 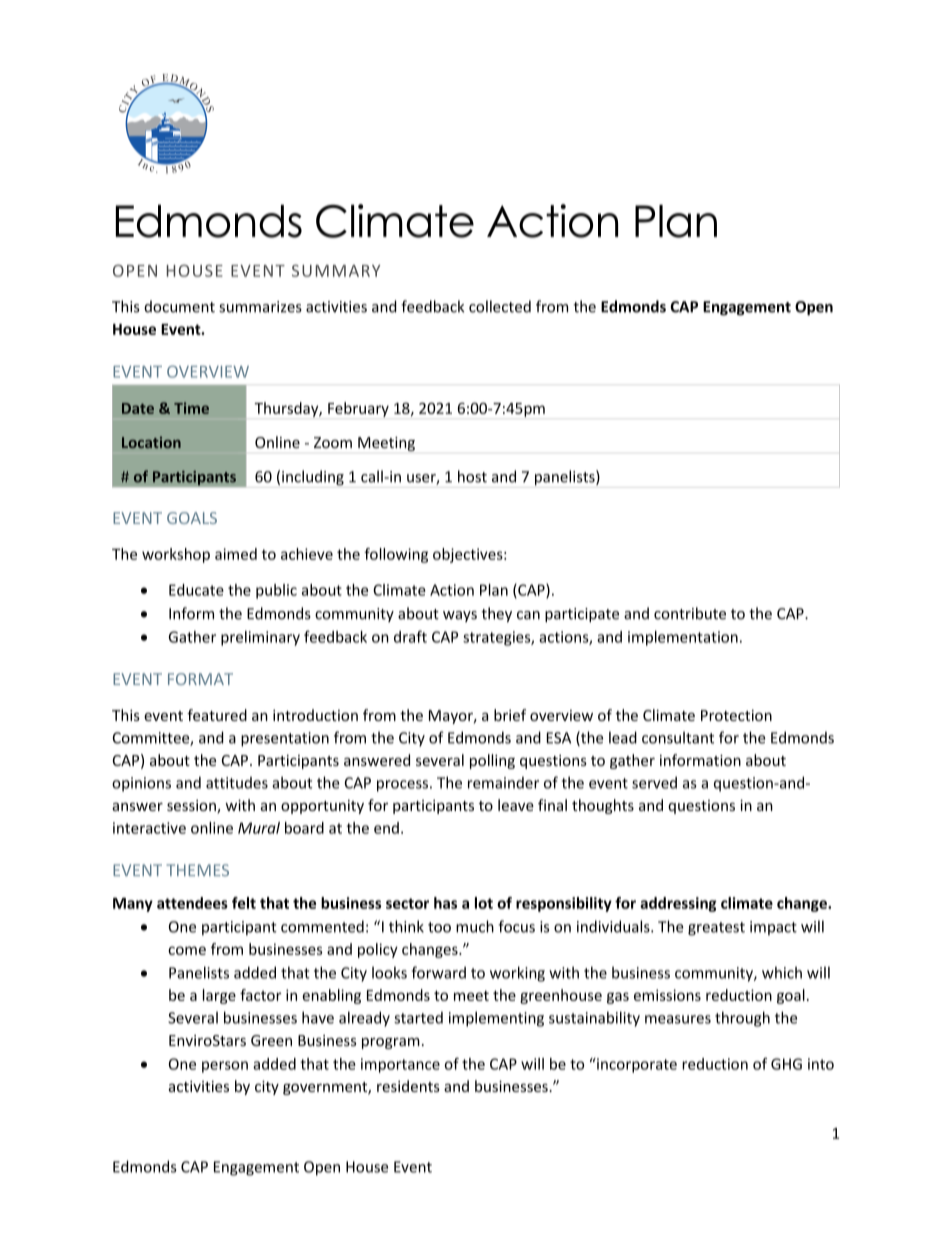 What do you see at coordinates (336, 270) in the screenshot?
I see `SUMMARY` at bounding box center [336, 270].
